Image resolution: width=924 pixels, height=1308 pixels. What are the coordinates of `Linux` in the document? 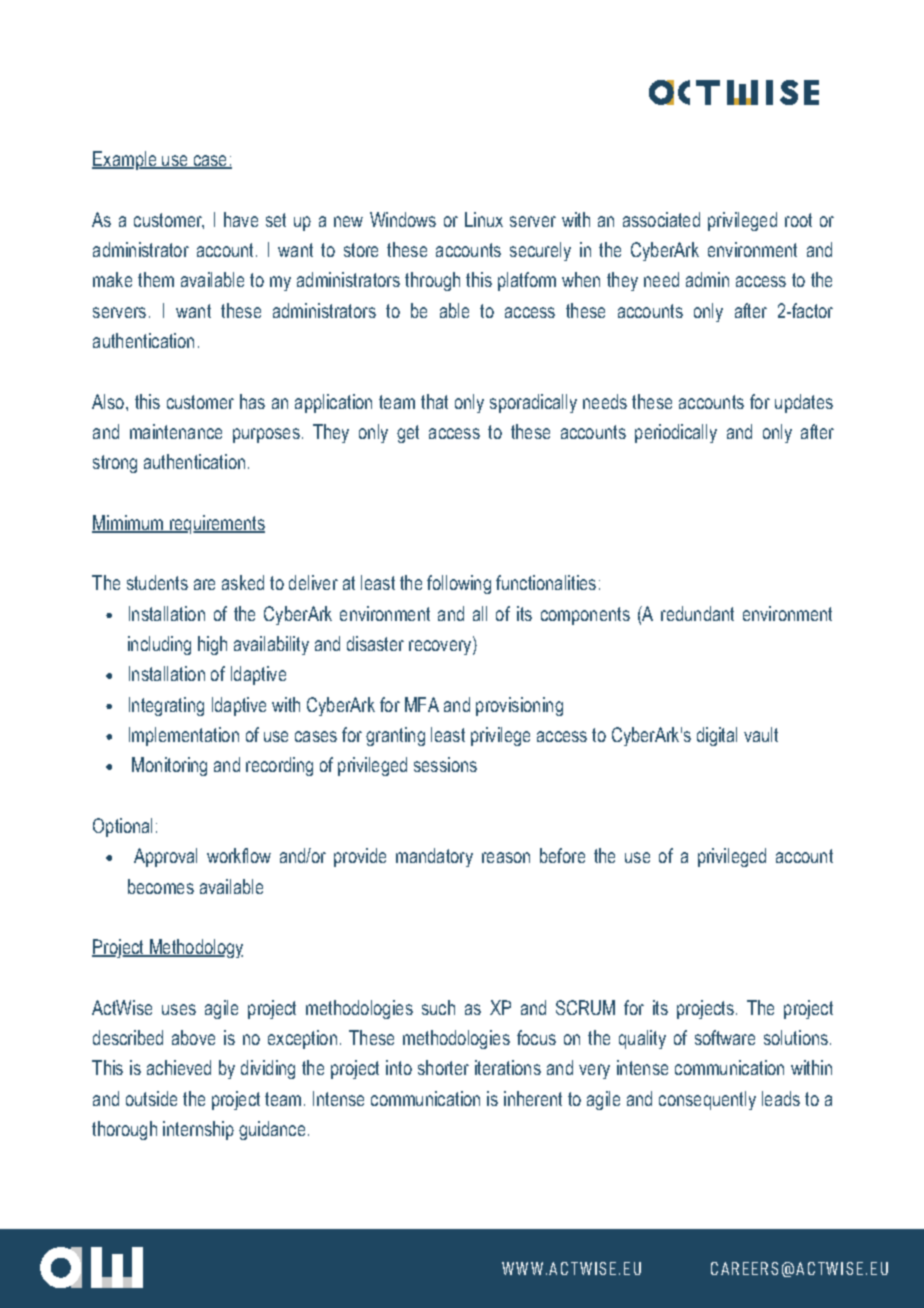 It's located at (484, 219).
